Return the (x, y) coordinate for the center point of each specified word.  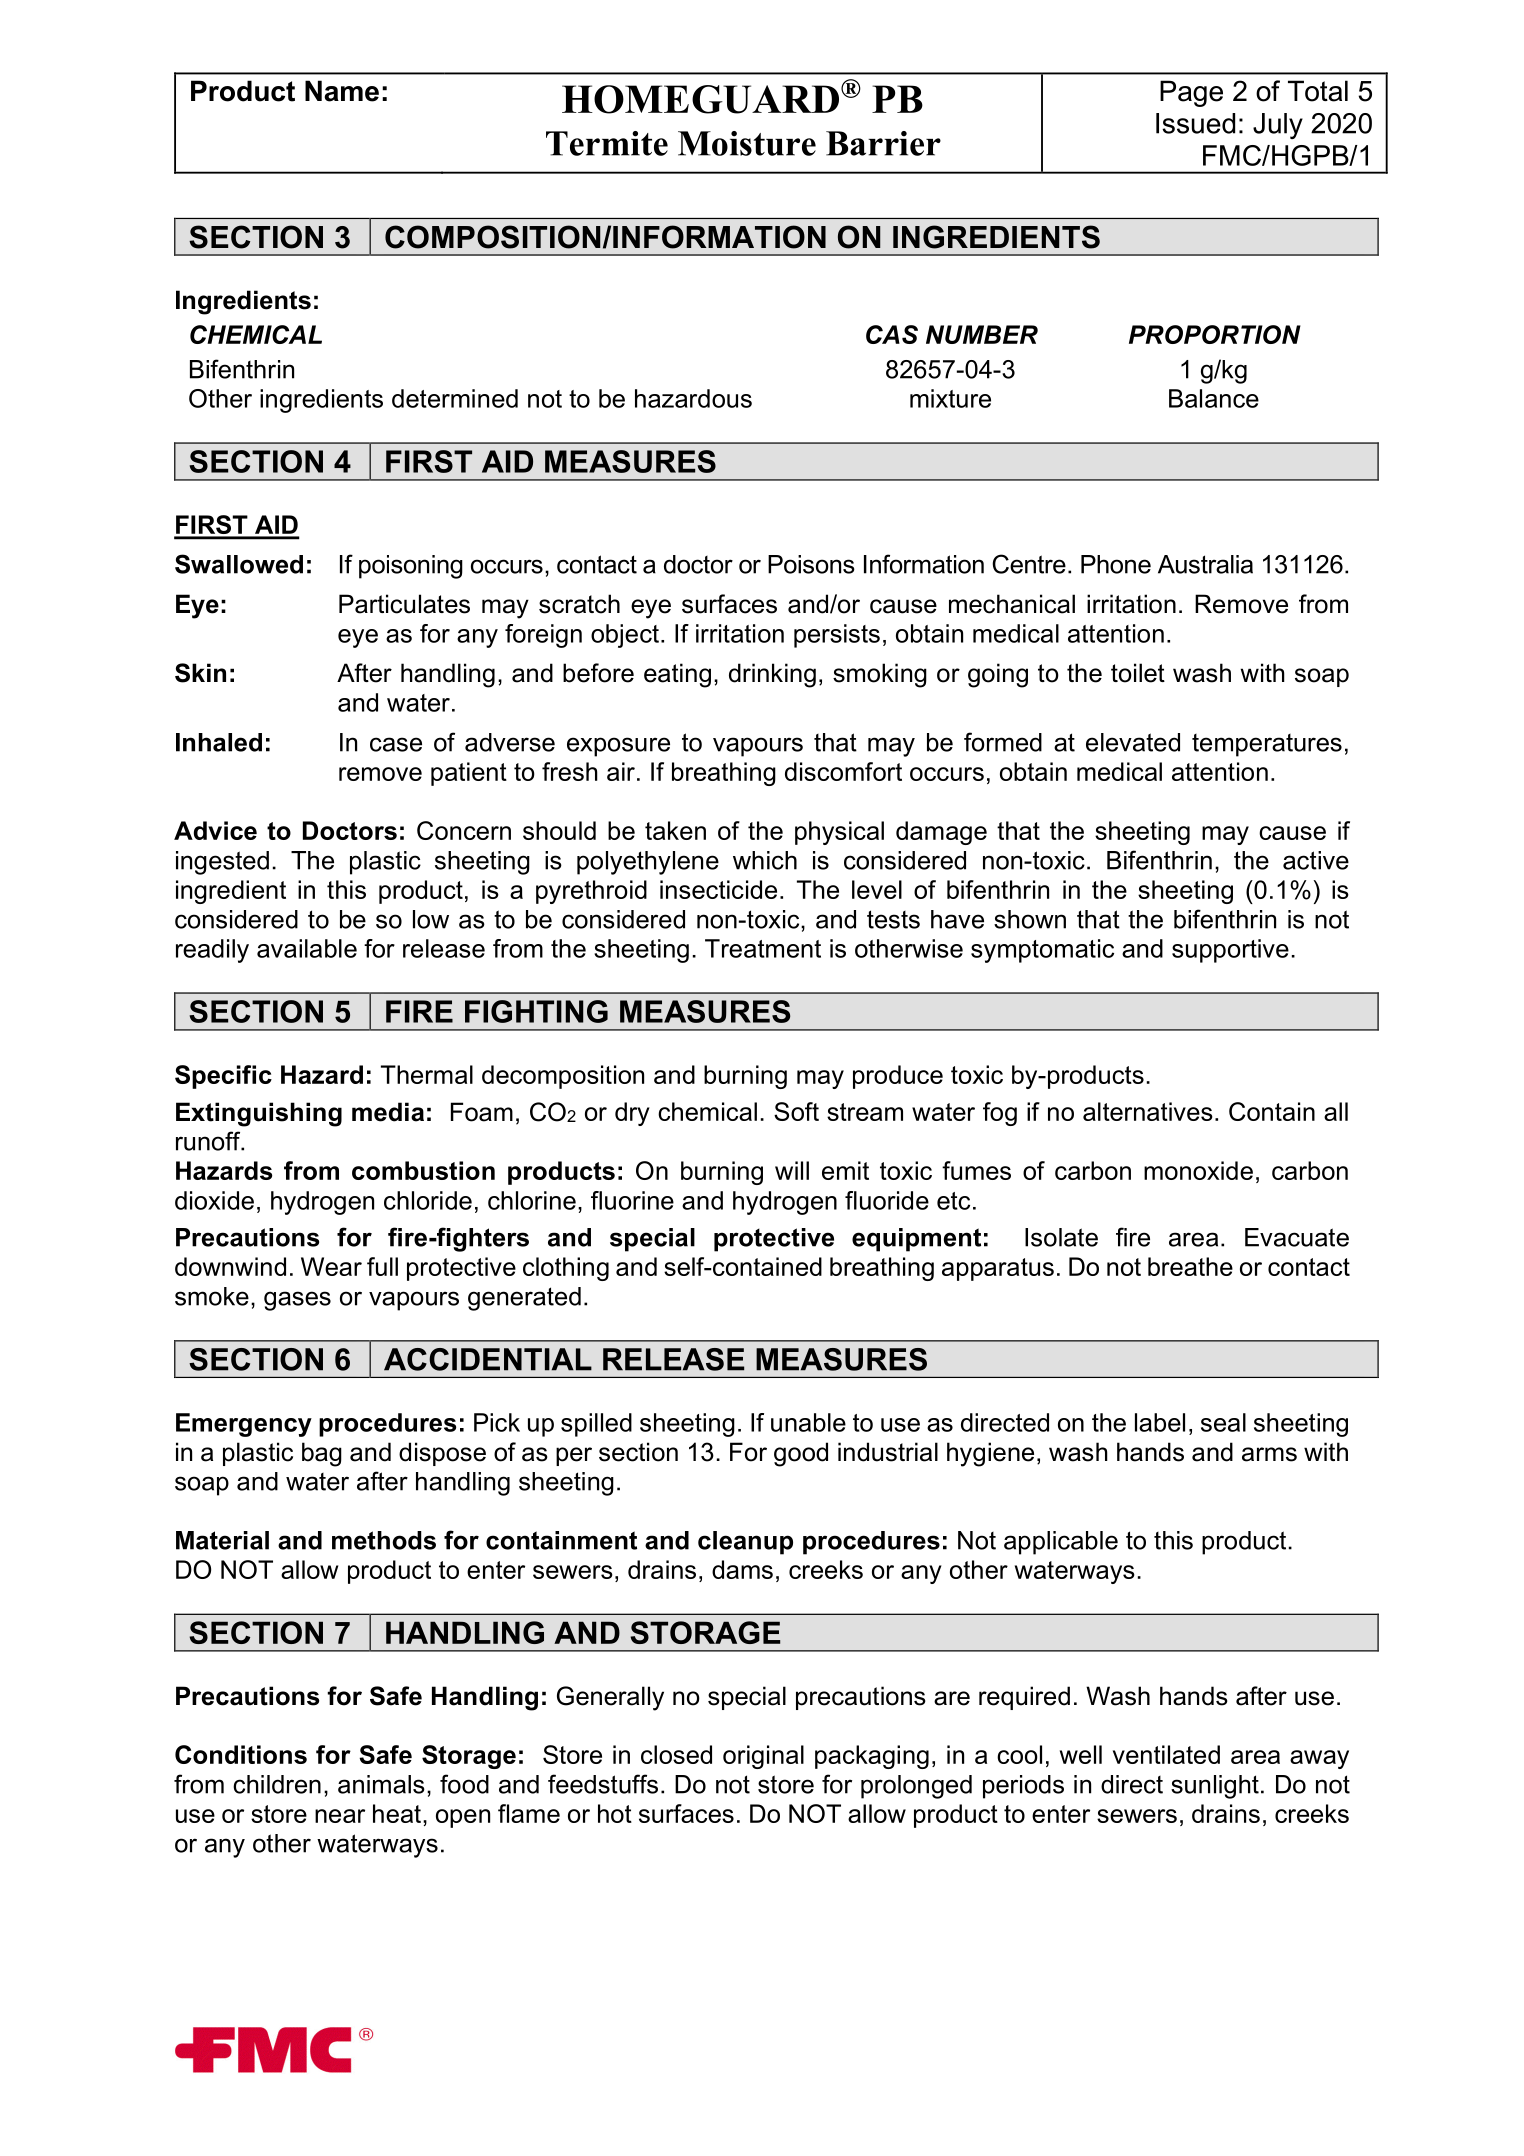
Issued (1195, 123)
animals (381, 1784)
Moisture (747, 143)
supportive (1230, 951)
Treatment (763, 948)
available (307, 948)
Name (342, 91)
